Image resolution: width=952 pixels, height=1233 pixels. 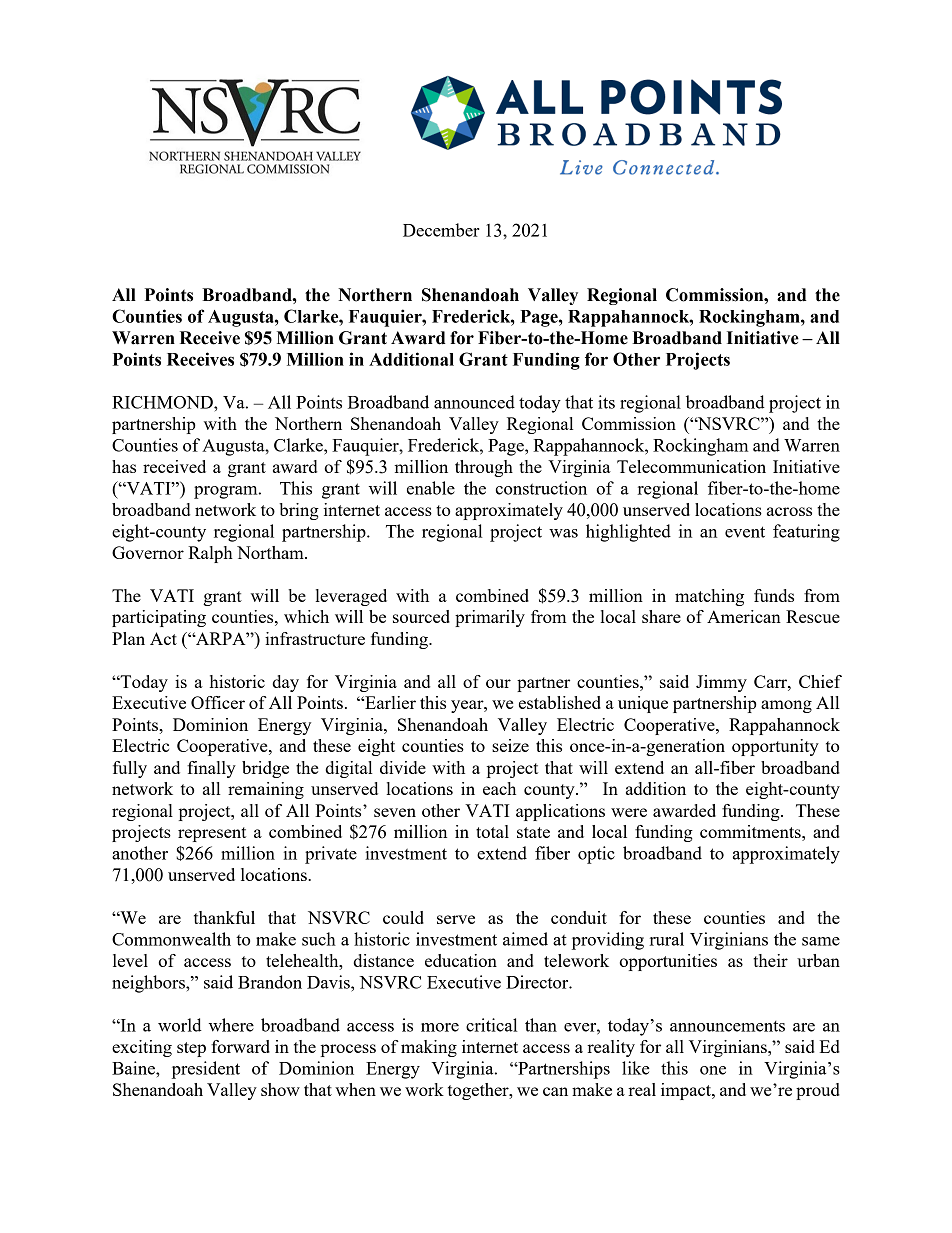 What do you see at coordinates (775, 747) in the screenshot?
I see `opportunity` at bounding box center [775, 747].
